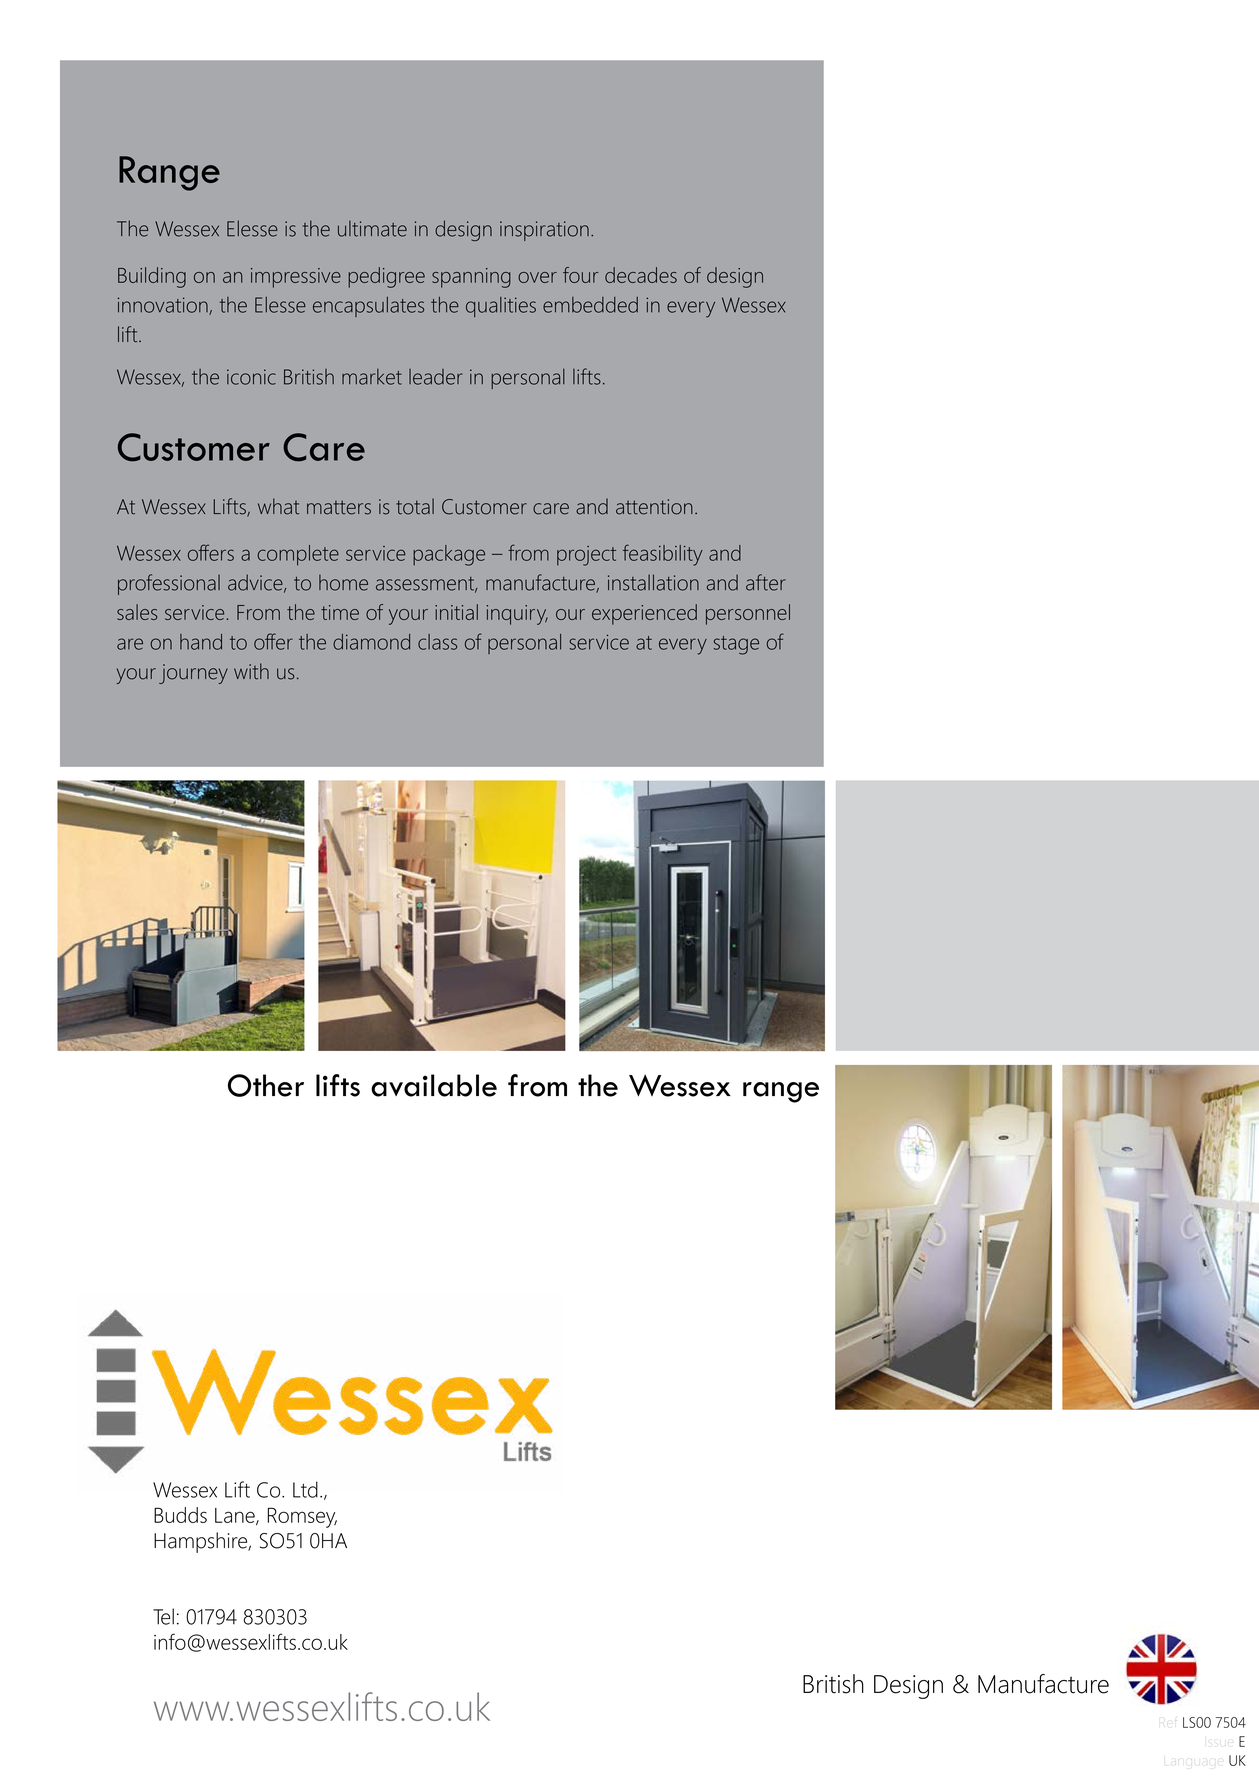 This screenshot has width=1259, height=1781. I want to click on Other, so click(266, 1085).
